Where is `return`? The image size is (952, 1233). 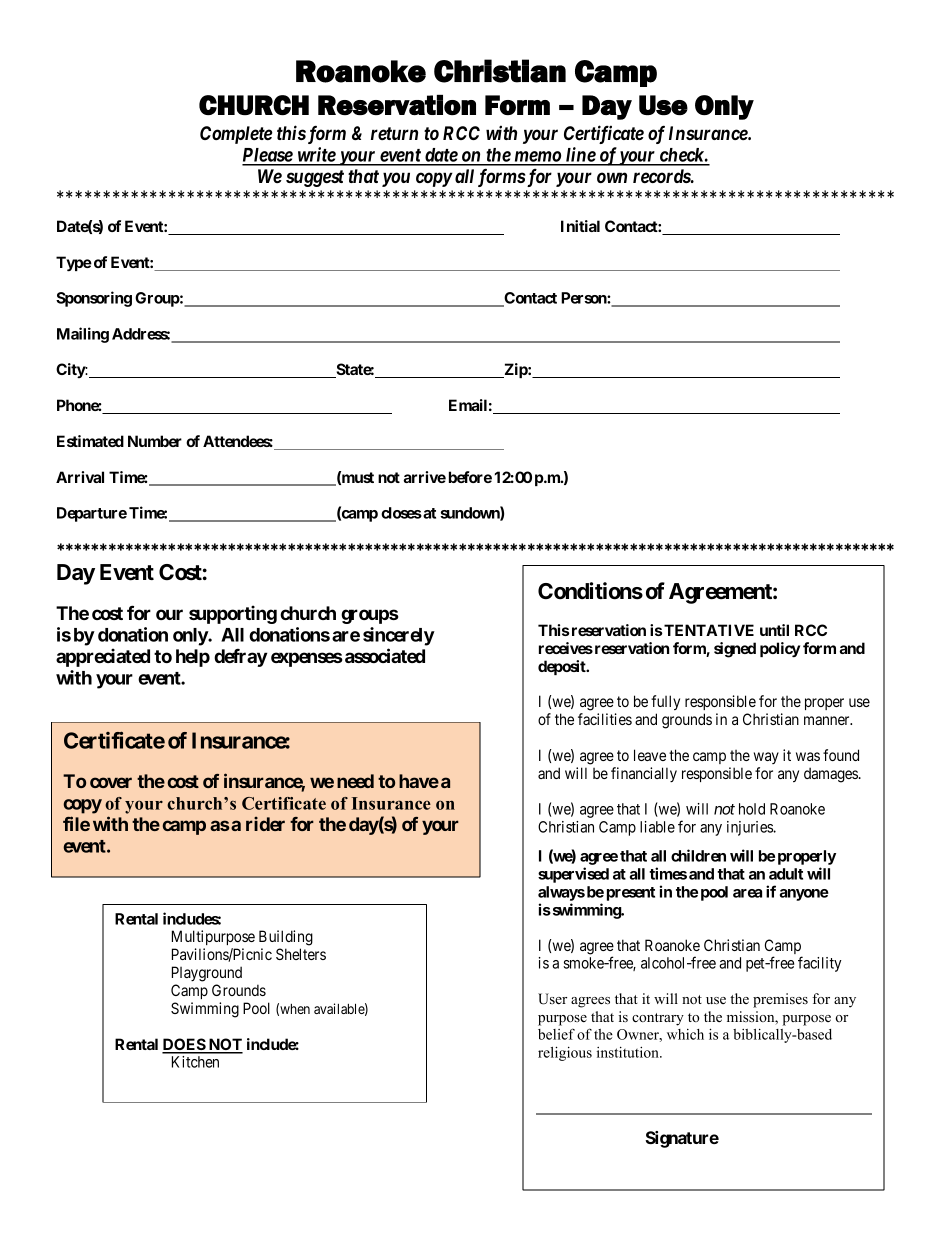
return is located at coordinates (394, 133).
